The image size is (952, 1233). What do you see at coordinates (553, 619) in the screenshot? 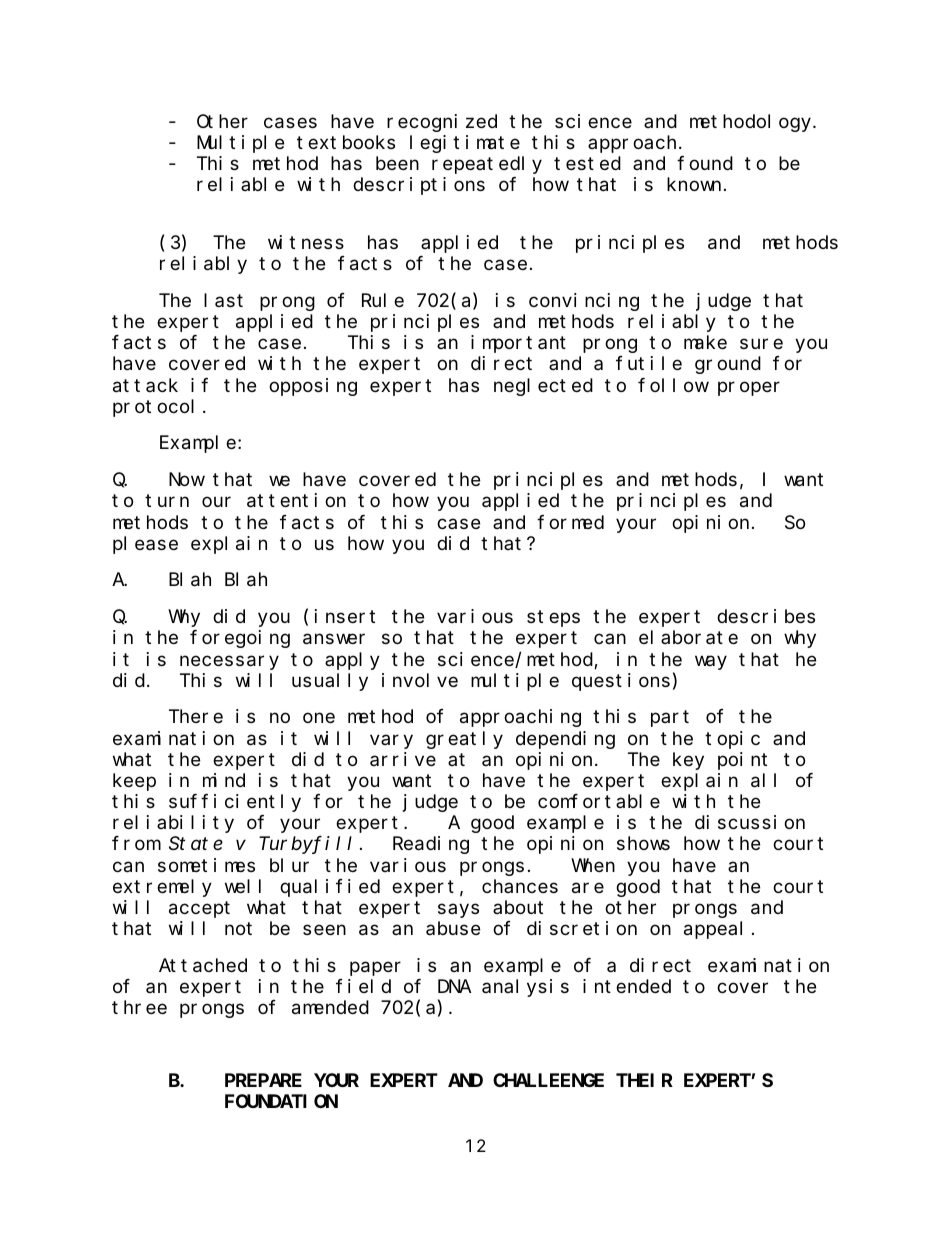
I see `steps` at bounding box center [553, 619].
